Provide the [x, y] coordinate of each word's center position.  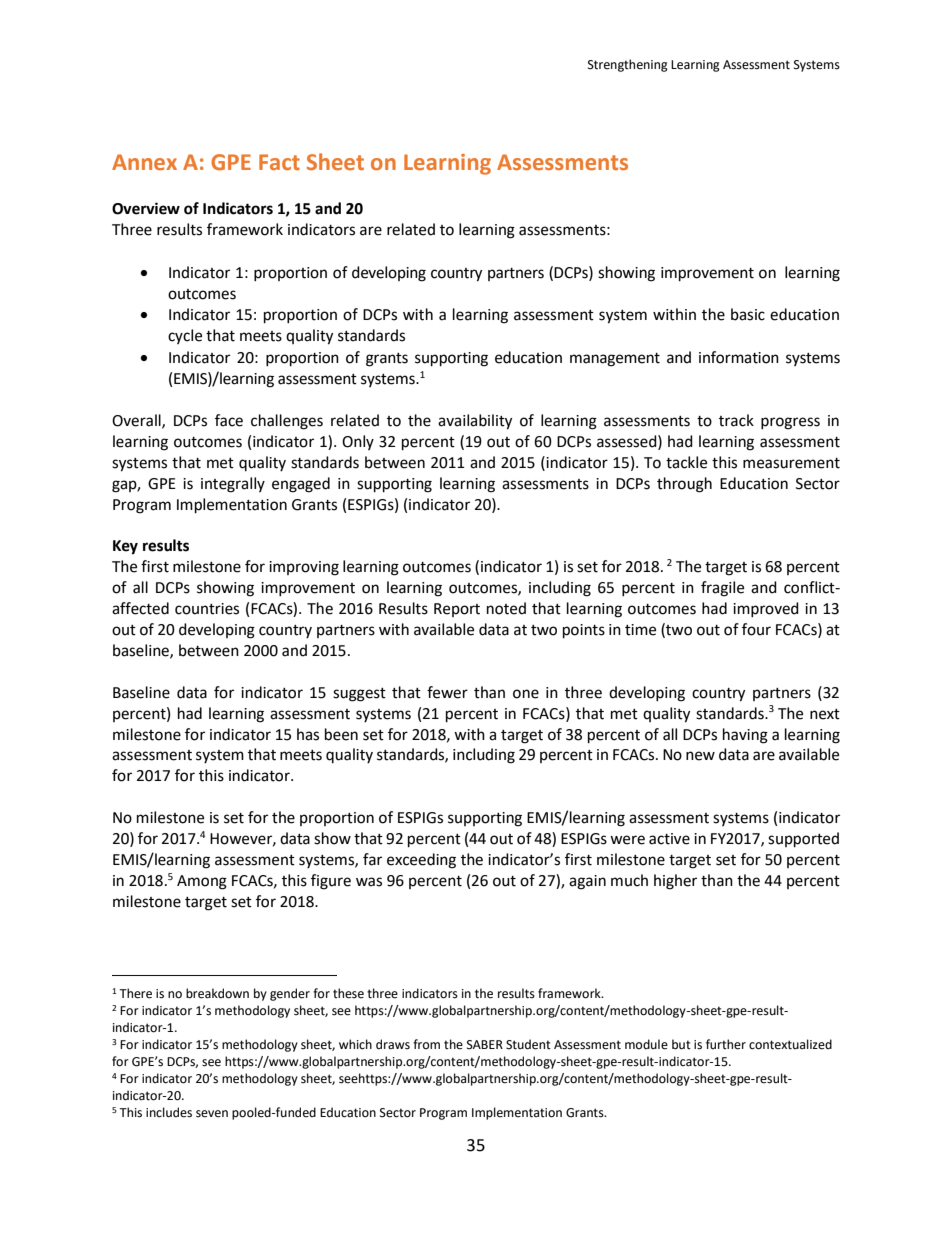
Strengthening [628, 65]
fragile [722, 589]
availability [475, 422]
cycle [185, 336]
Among [202, 882]
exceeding [421, 861]
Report [457, 610]
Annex [144, 162]
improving [304, 568]
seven [212, 1114]
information [739, 357]
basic [748, 314]
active [669, 839]
